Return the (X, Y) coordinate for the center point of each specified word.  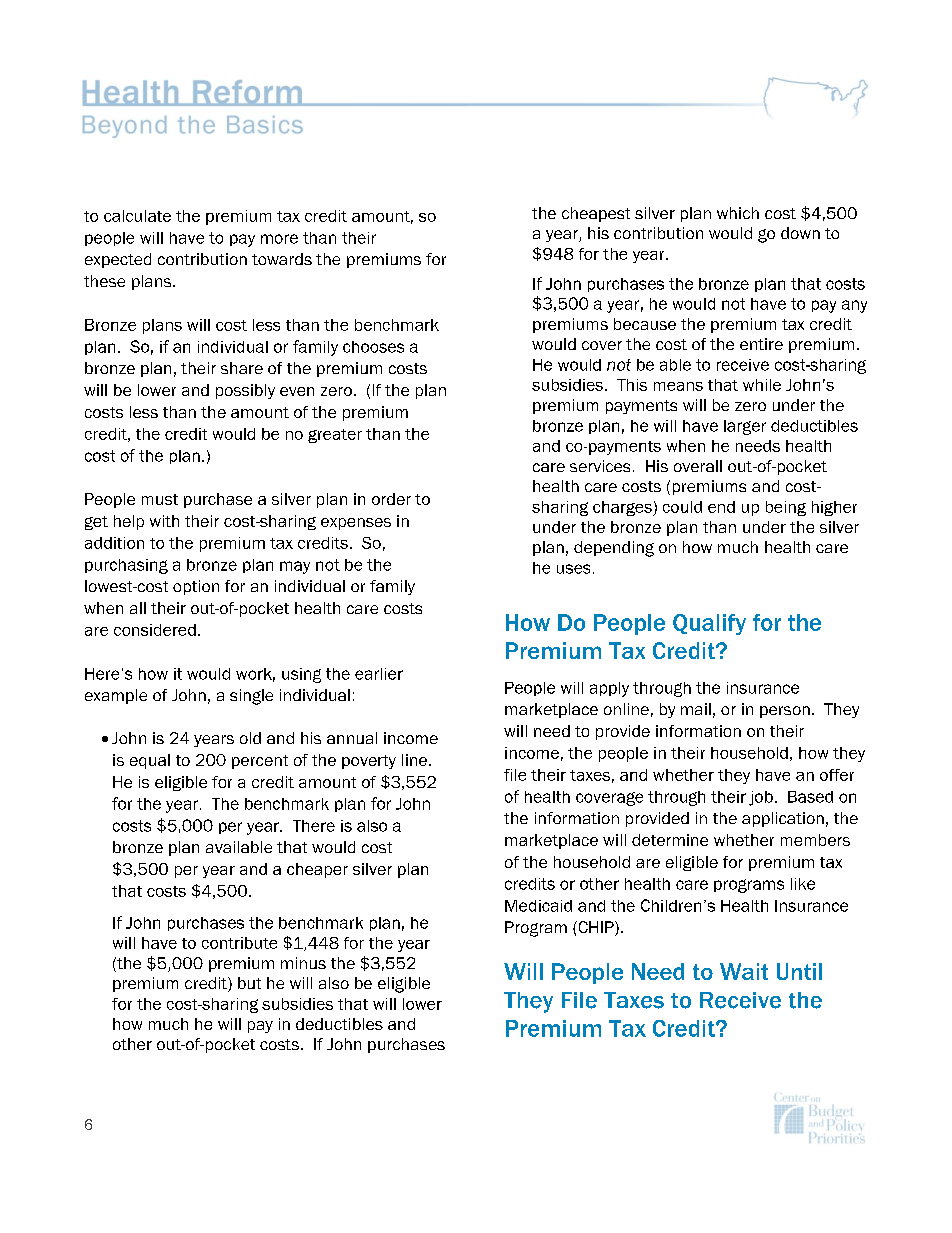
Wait (744, 971)
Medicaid (538, 906)
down (800, 233)
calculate (137, 216)
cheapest (596, 214)
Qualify (709, 624)
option (196, 587)
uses (573, 569)
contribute (239, 943)
